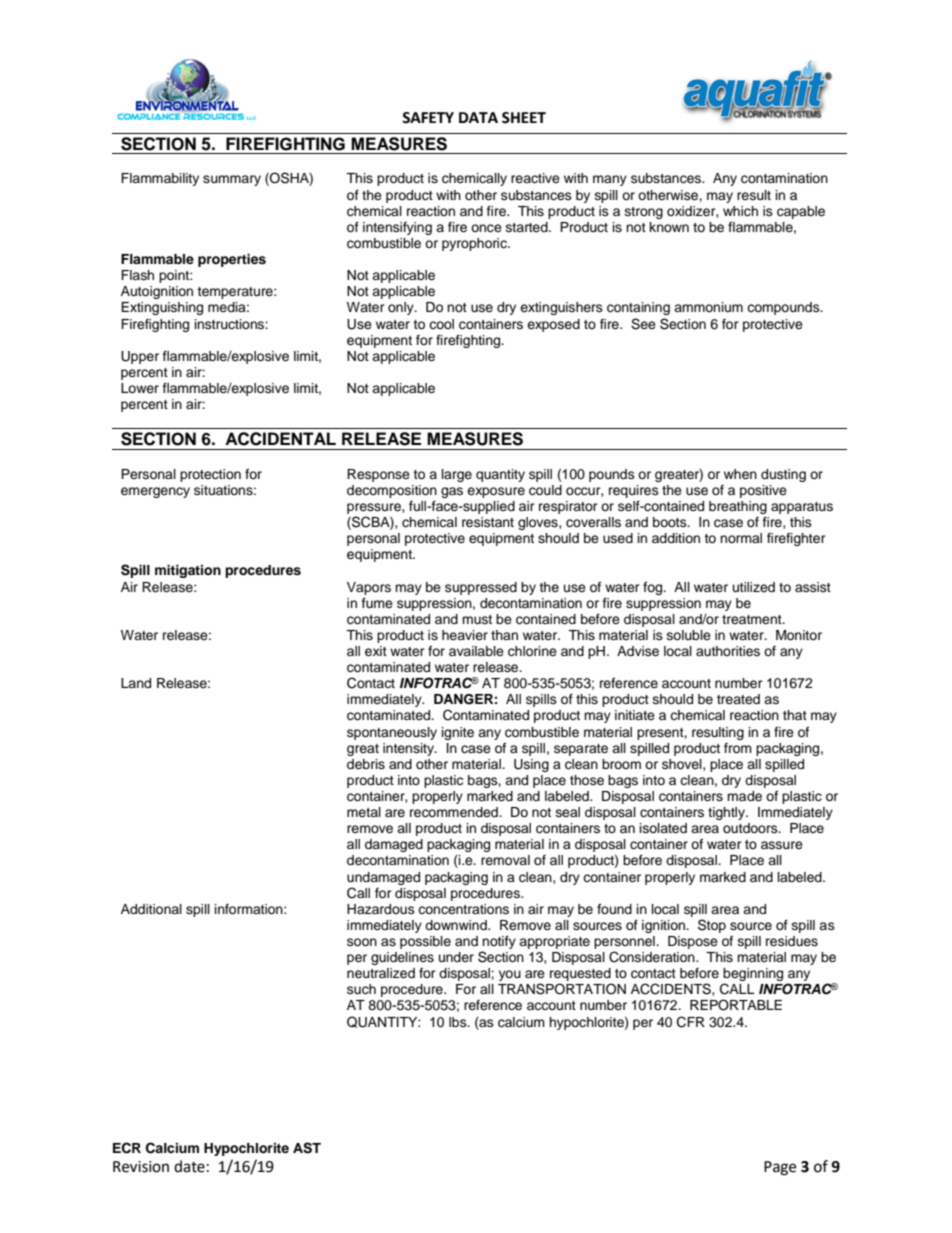 This image has width=952, height=1233. What do you see at coordinates (136, 683) in the image?
I see `Land` at bounding box center [136, 683].
